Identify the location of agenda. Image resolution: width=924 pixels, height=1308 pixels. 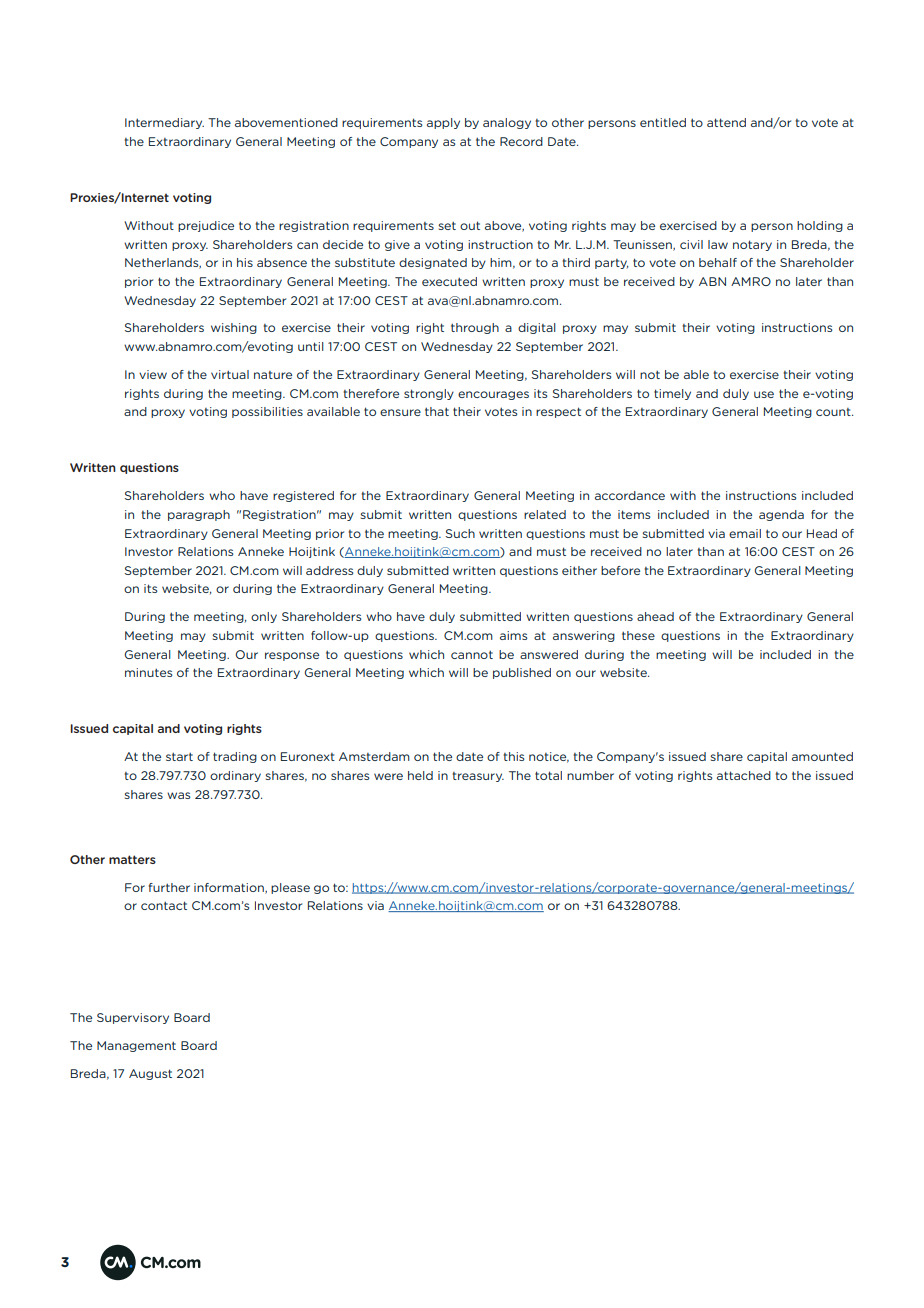
(781, 515).
